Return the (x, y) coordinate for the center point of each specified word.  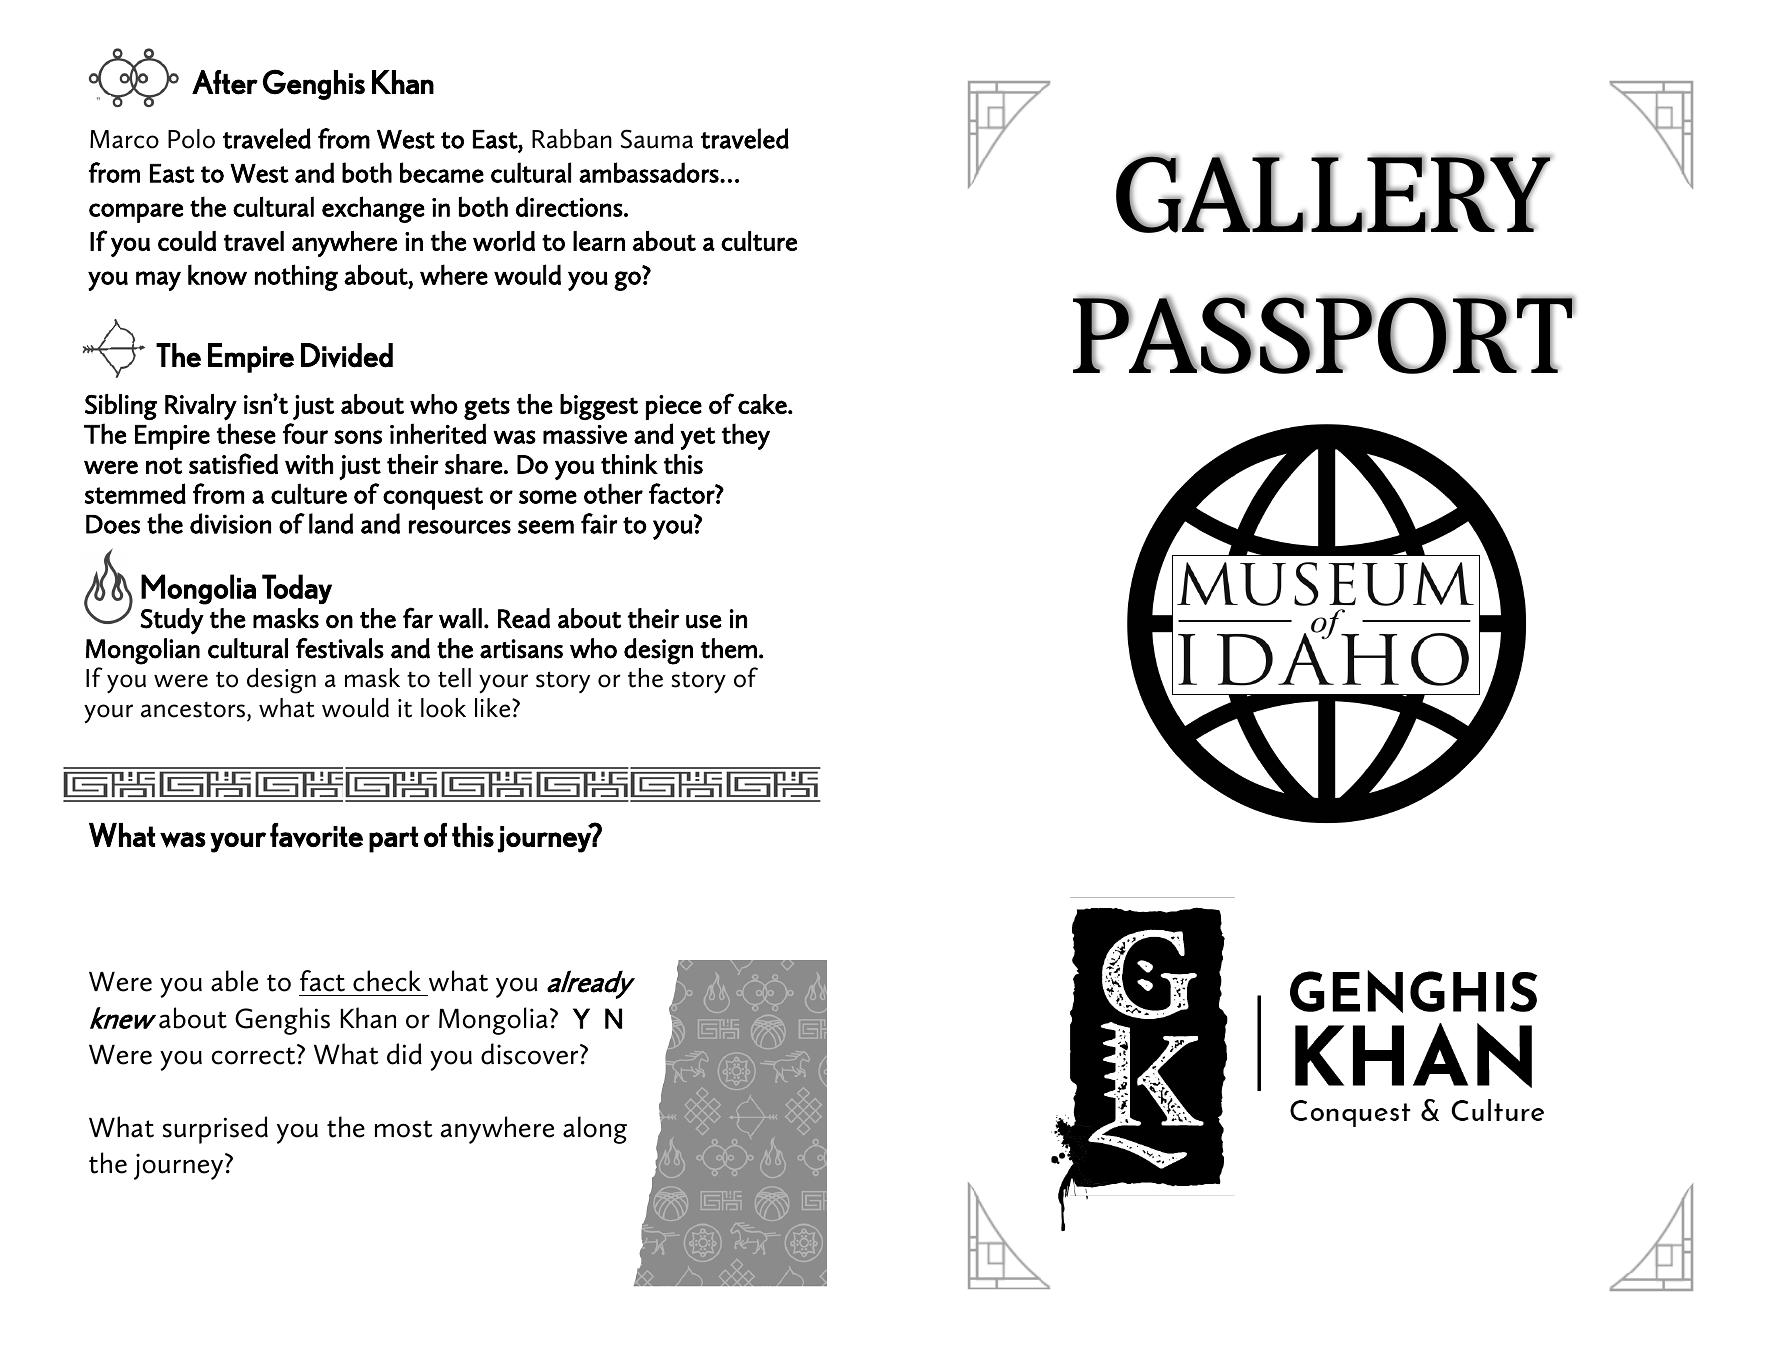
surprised (215, 1130)
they (746, 436)
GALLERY (1334, 194)
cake (763, 404)
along (595, 1130)
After (225, 82)
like (494, 708)
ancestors (193, 709)
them (729, 648)
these (246, 433)
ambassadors (650, 172)
